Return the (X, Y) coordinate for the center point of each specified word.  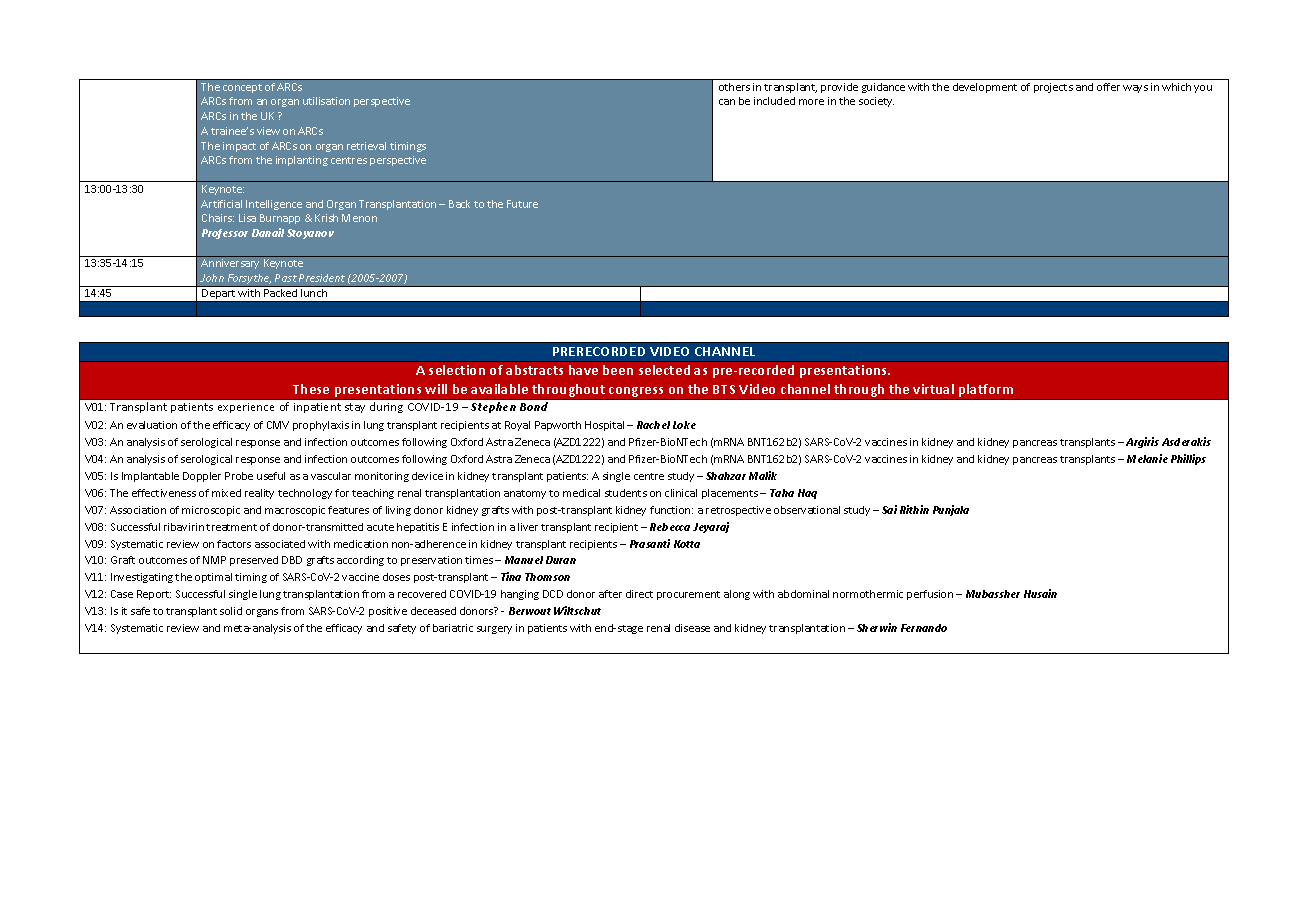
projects (1053, 88)
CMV (278, 425)
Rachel (653, 425)
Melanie (1147, 458)
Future (522, 204)
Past (286, 278)
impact (239, 147)
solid (231, 611)
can (727, 102)
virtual (933, 389)
